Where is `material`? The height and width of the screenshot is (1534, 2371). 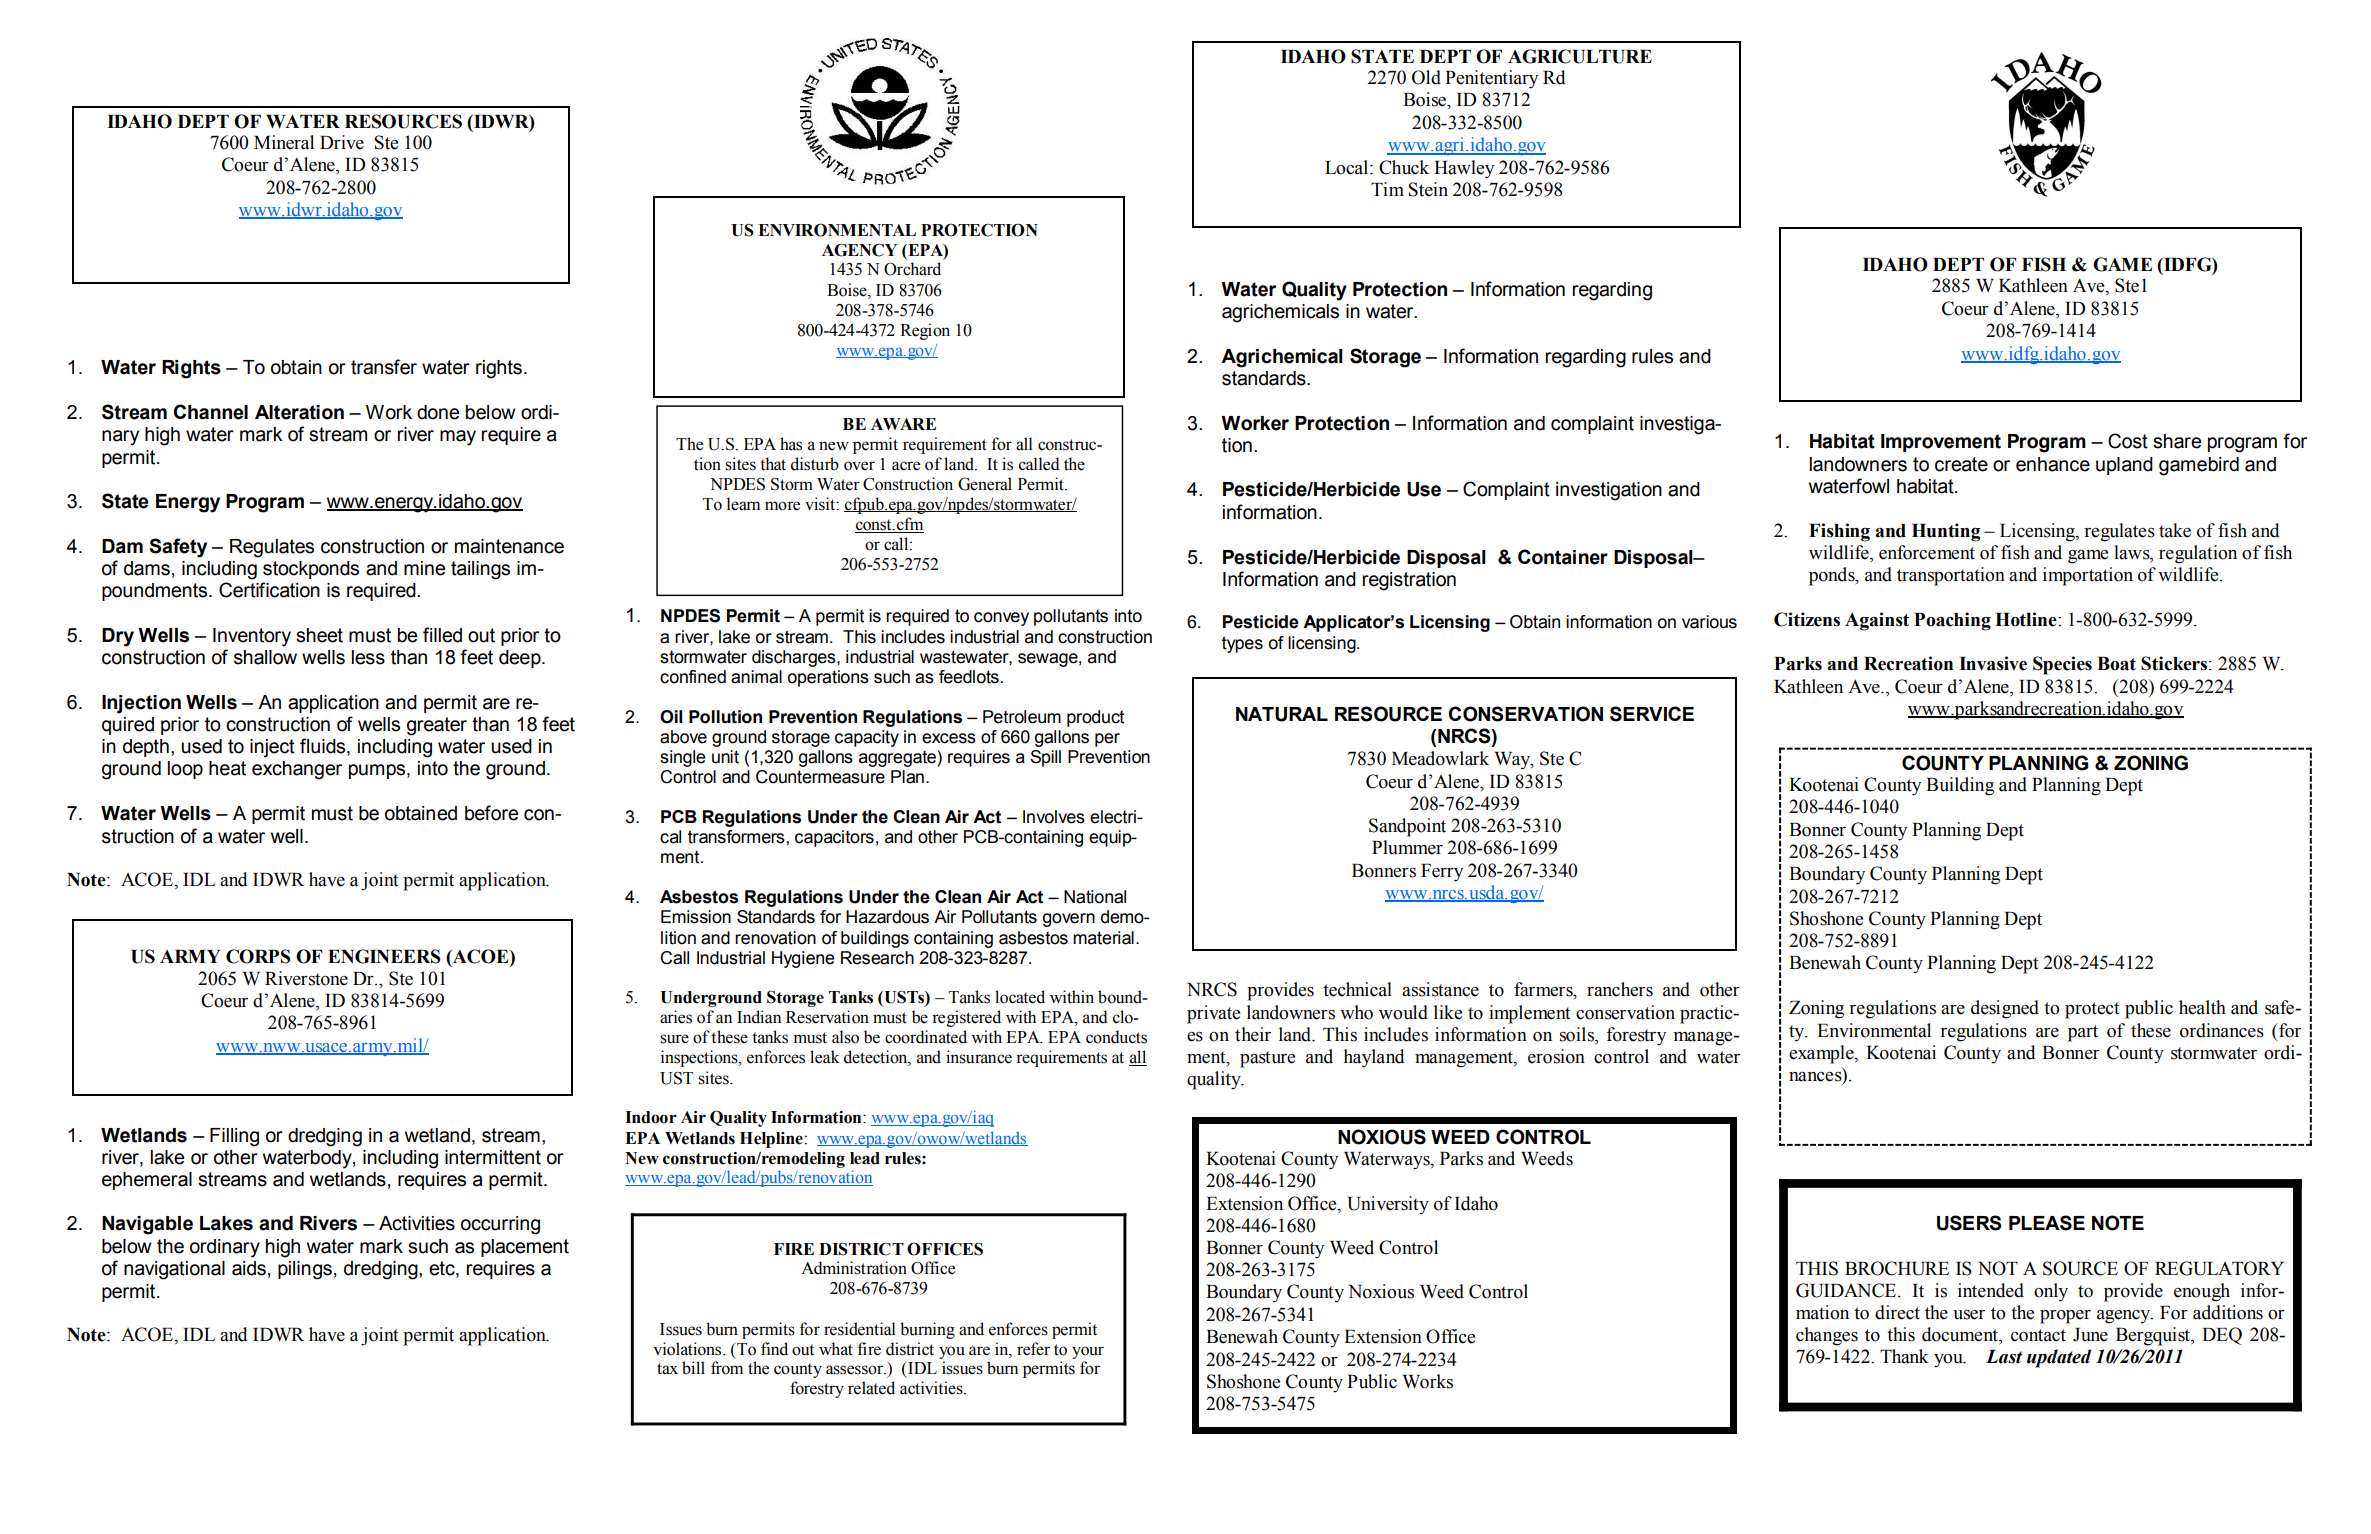 material is located at coordinates (1103, 938).
